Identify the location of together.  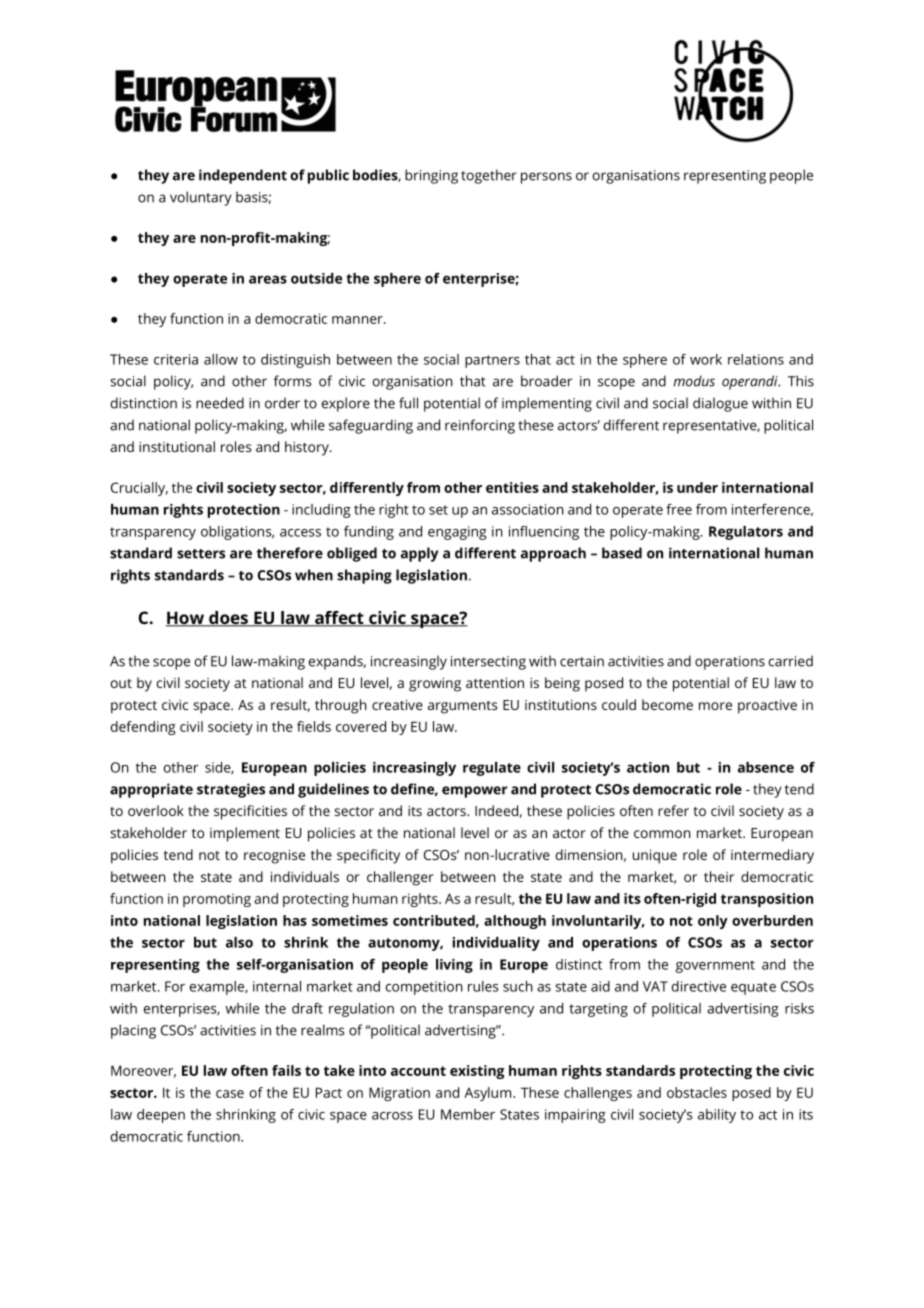
(489, 176).
